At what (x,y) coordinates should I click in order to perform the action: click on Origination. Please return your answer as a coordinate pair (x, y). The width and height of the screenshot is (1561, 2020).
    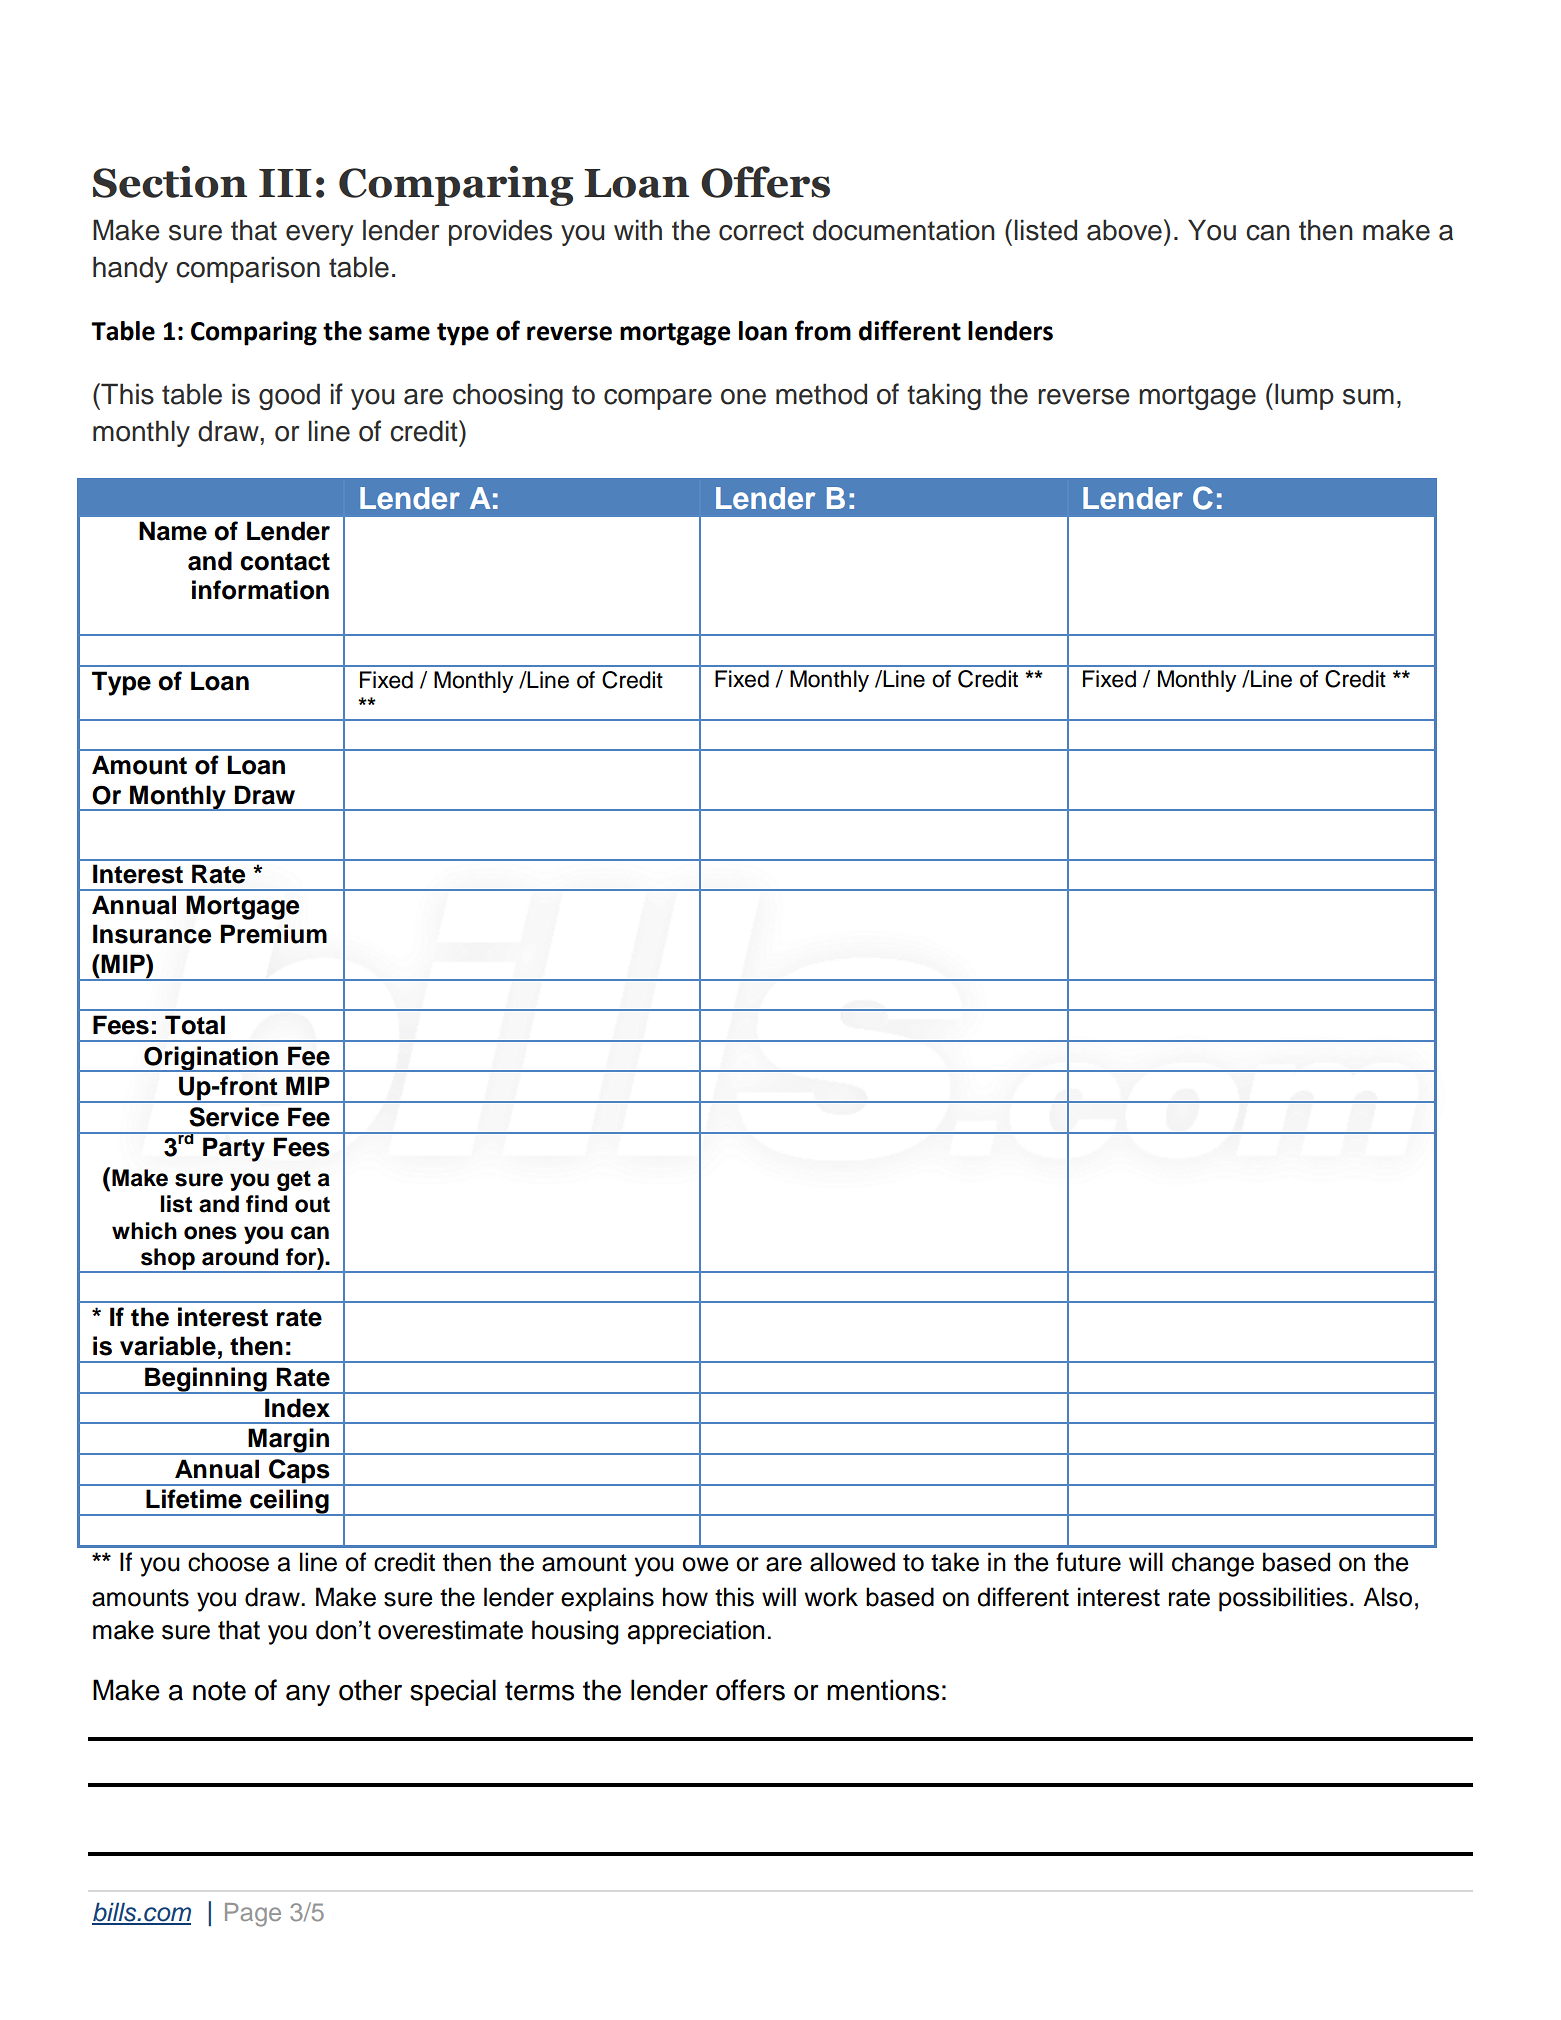
    Looking at the image, I should click on (211, 1059).
